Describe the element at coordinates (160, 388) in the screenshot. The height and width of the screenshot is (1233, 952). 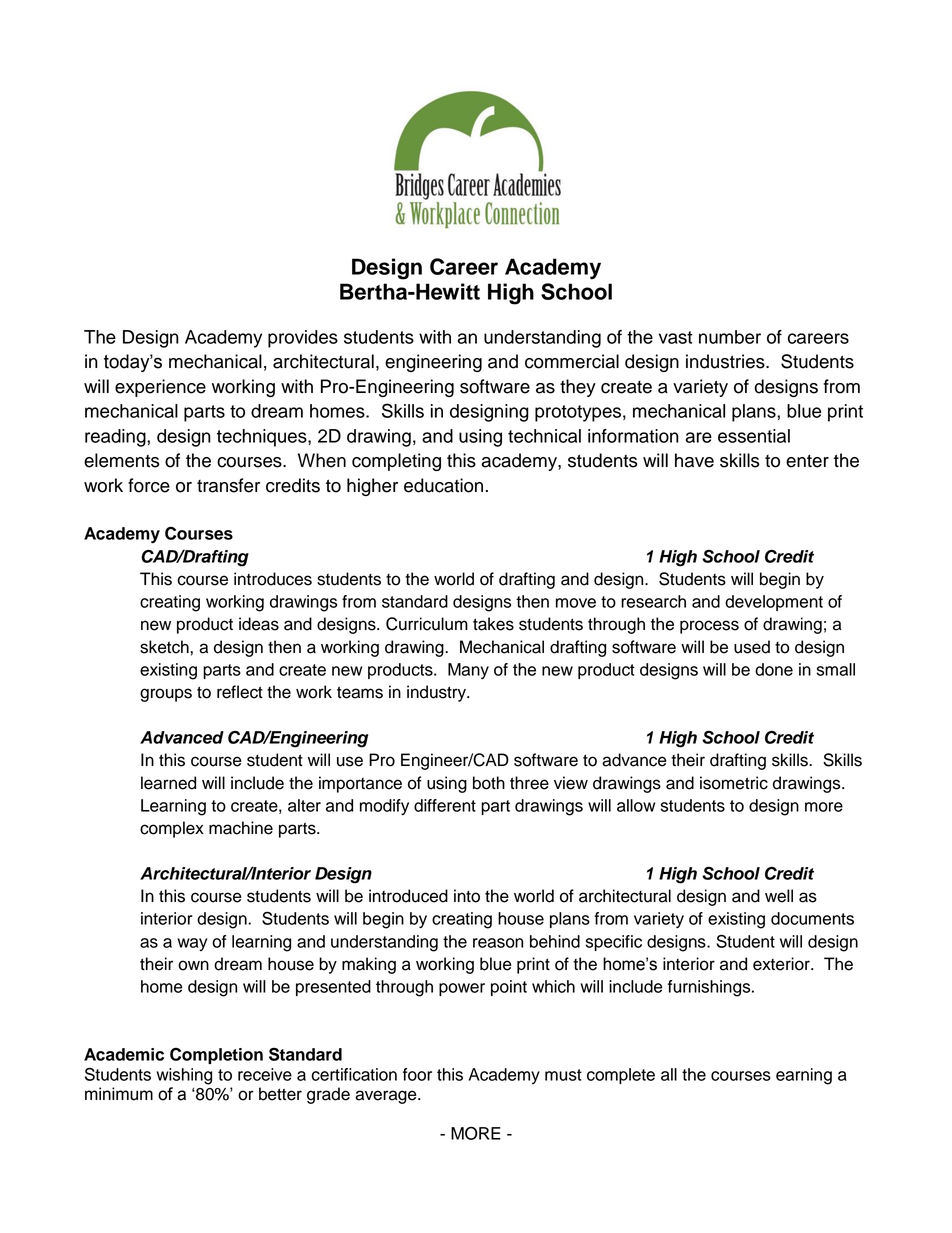
I see `experience` at that location.
